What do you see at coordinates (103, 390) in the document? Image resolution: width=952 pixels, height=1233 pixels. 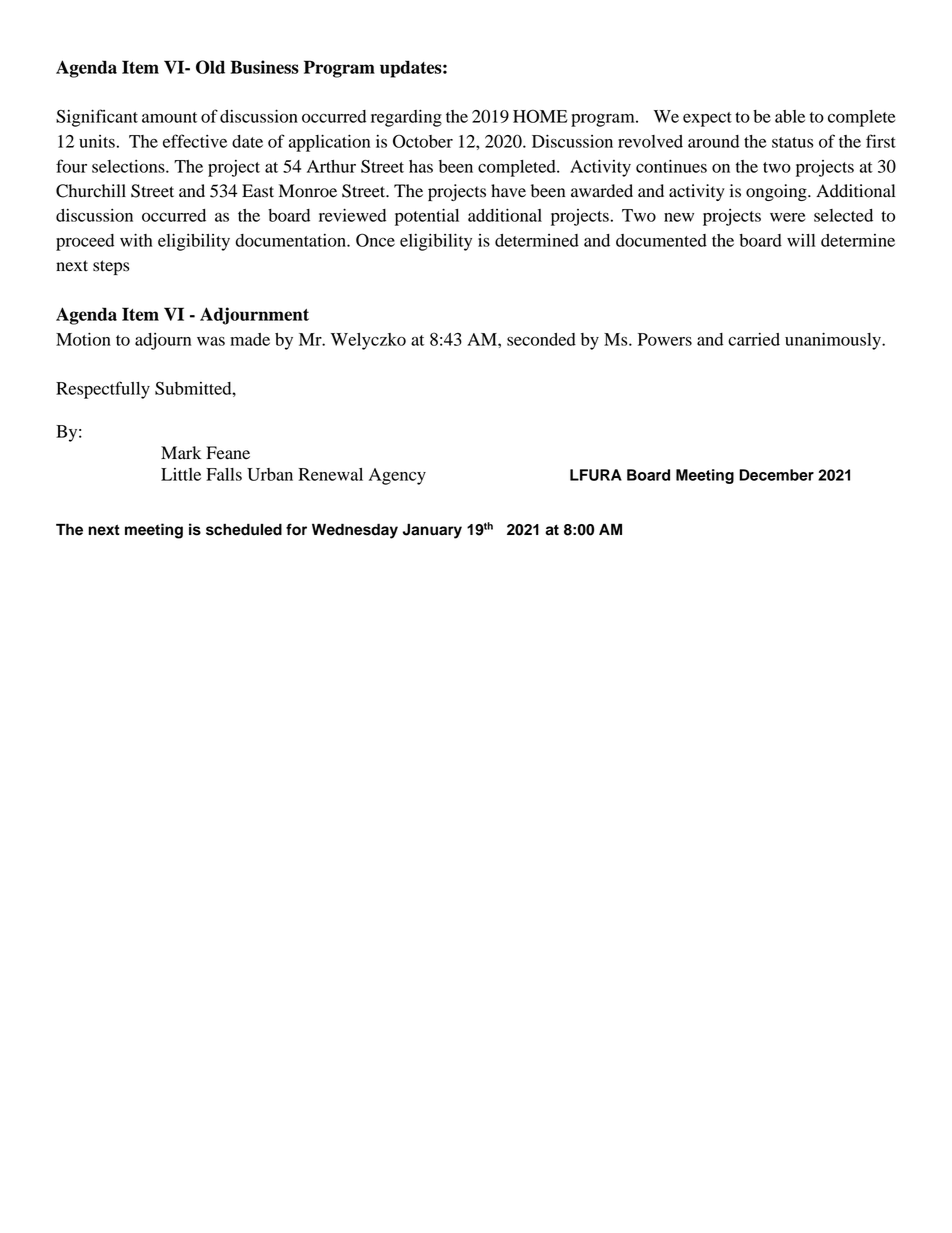 I see `Respectfully` at bounding box center [103, 390].
